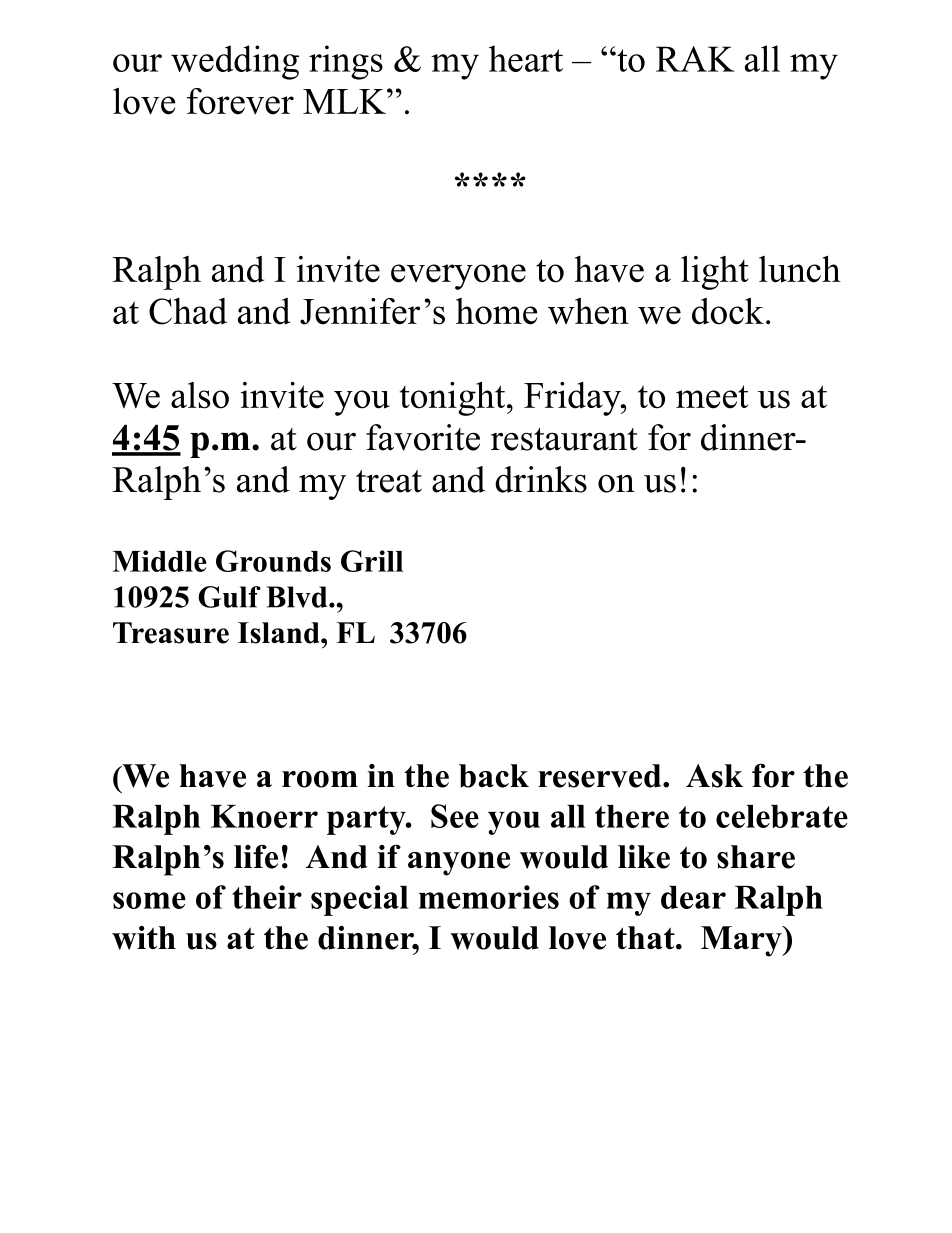 The height and width of the screenshot is (1233, 952). Describe the element at coordinates (240, 101) in the screenshot. I see `forever` at that location.
